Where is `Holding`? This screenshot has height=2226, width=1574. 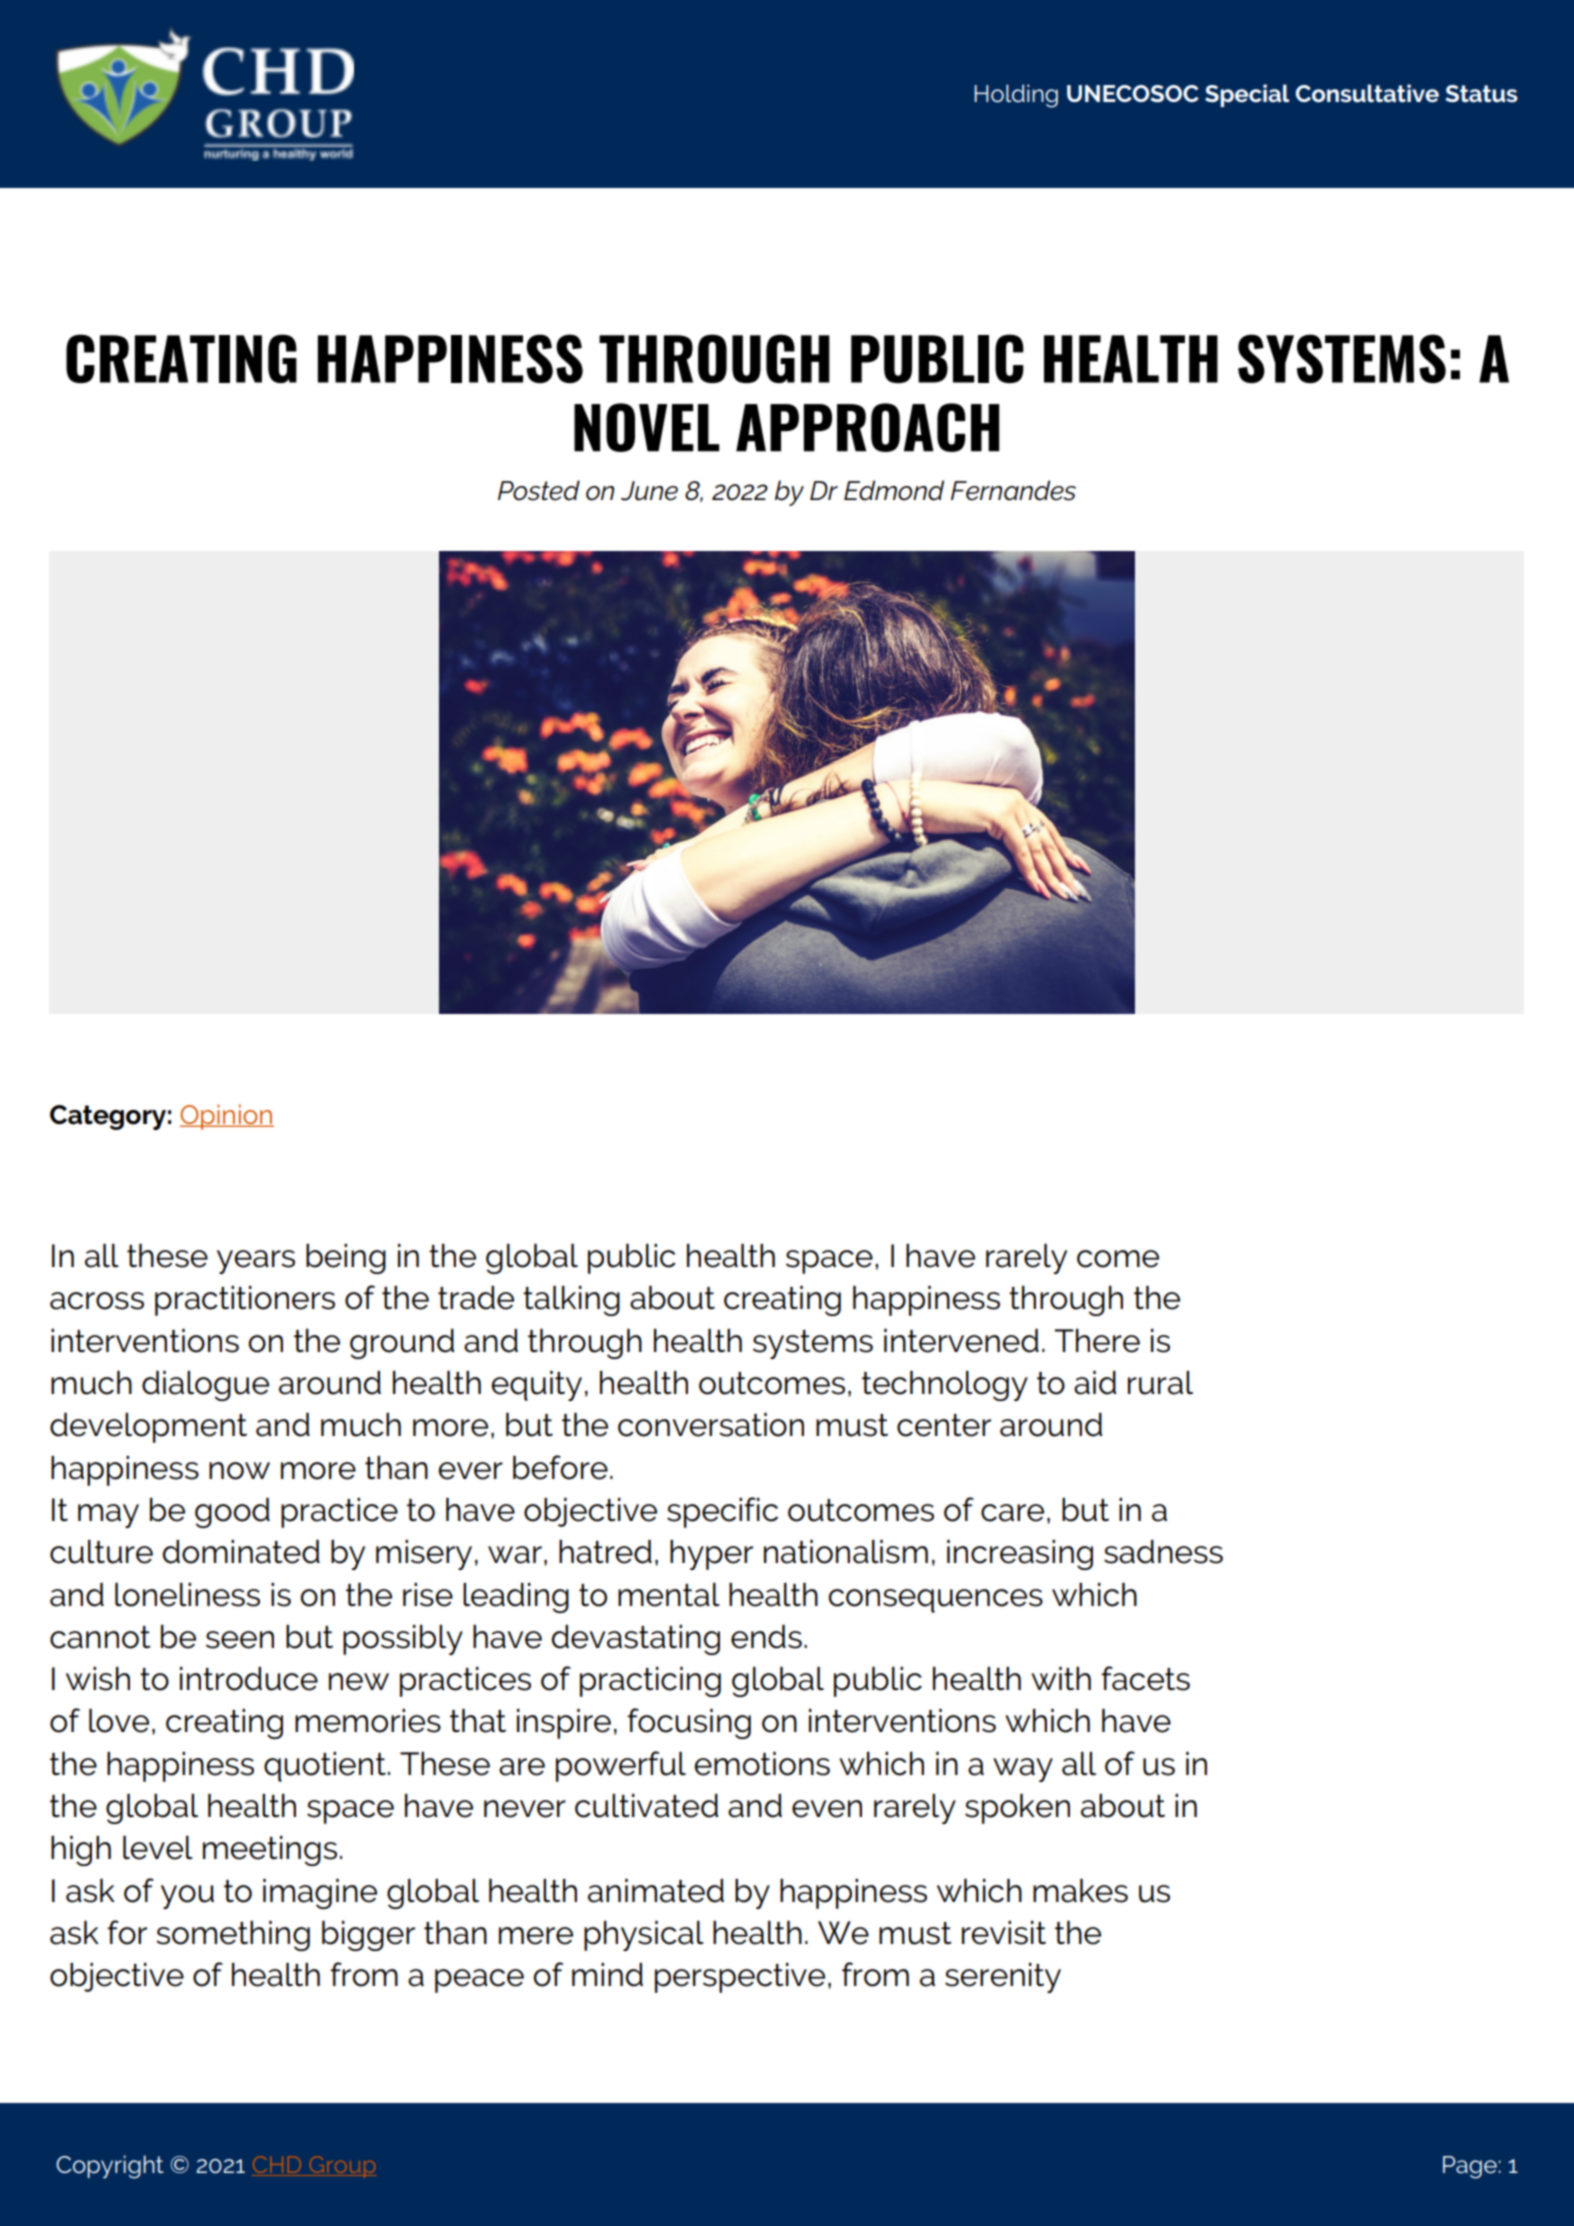 Holding is located at coordinates (1016, 96).
